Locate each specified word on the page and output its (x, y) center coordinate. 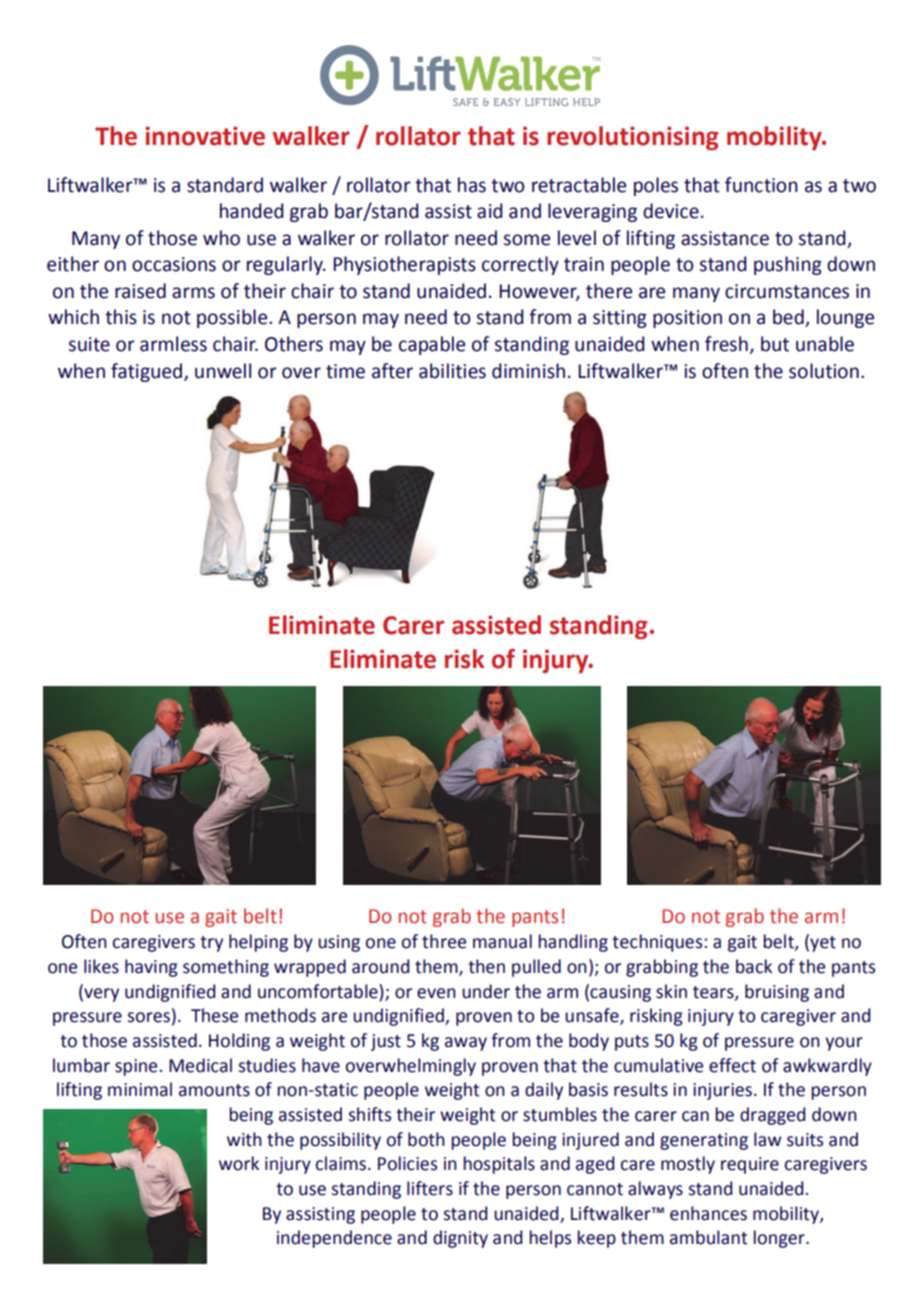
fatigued (146, 372)
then (486, 966)
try (211, 944)
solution (824, 371)
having (151, 968)
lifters (430, 1188)
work (239, 1163)
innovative (205, 136)
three (444, 941)
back (754, 966)
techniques (657, 943)
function (761, 185)
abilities (452, 371)
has (472, 185)
